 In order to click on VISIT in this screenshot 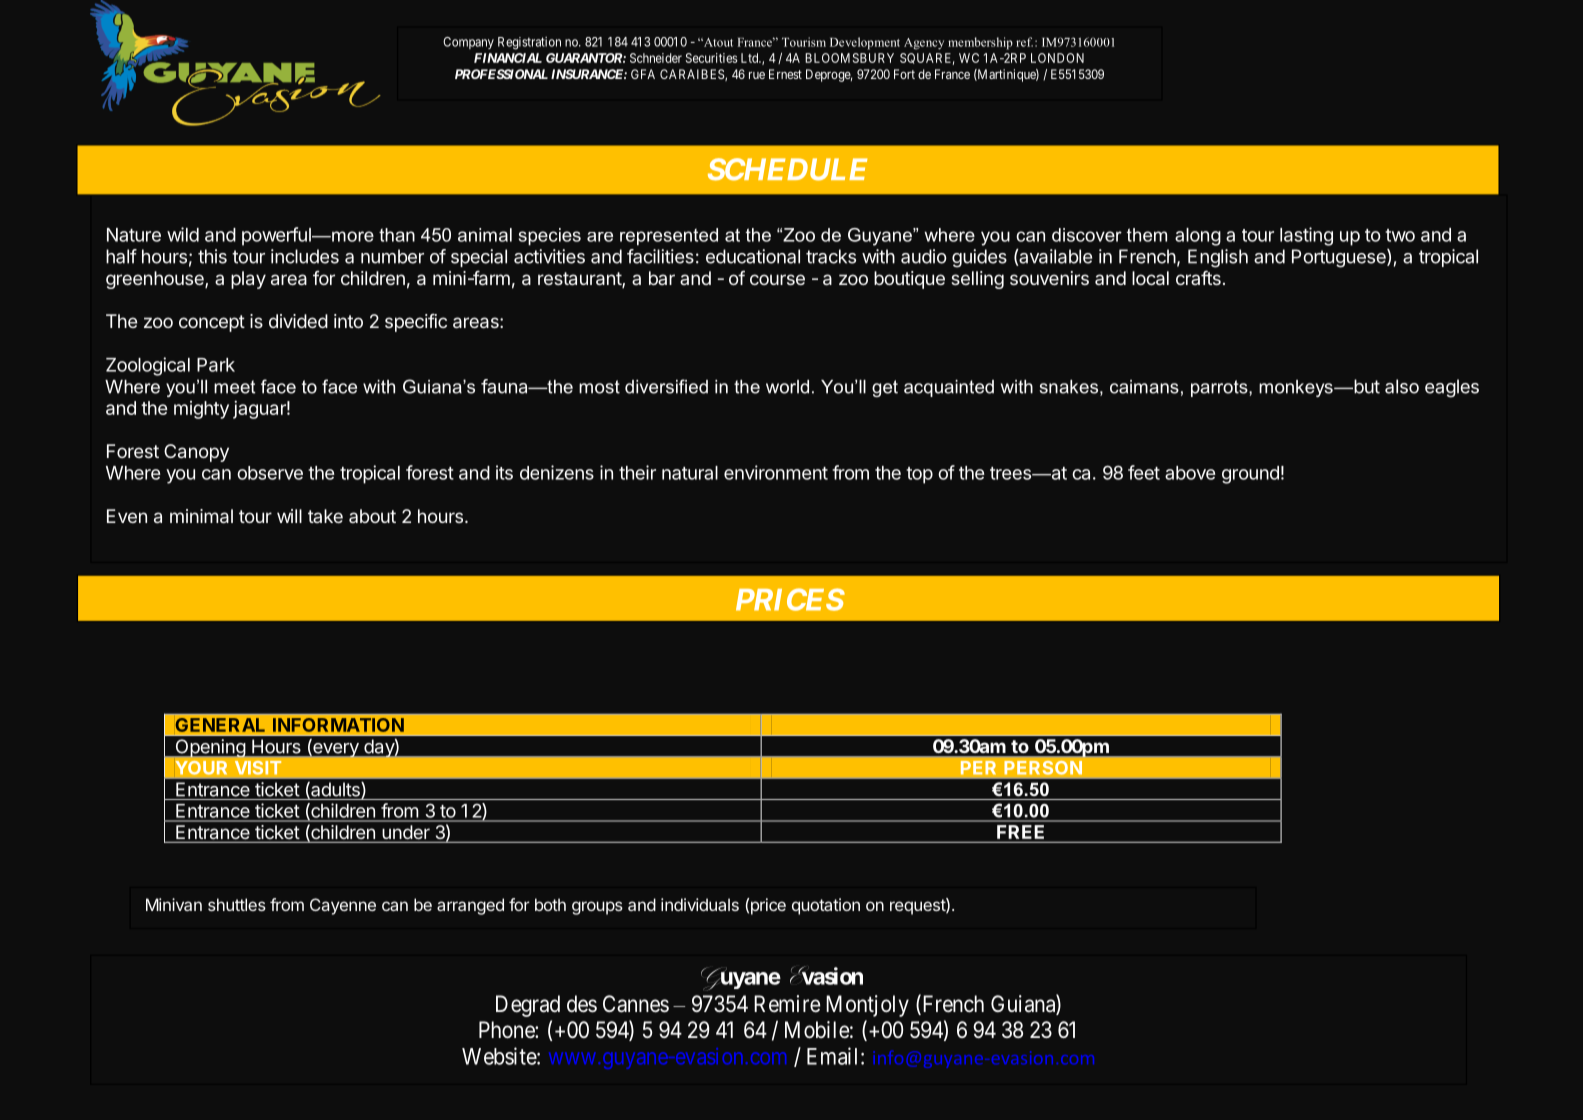, I will do `click(258, 768)`.
